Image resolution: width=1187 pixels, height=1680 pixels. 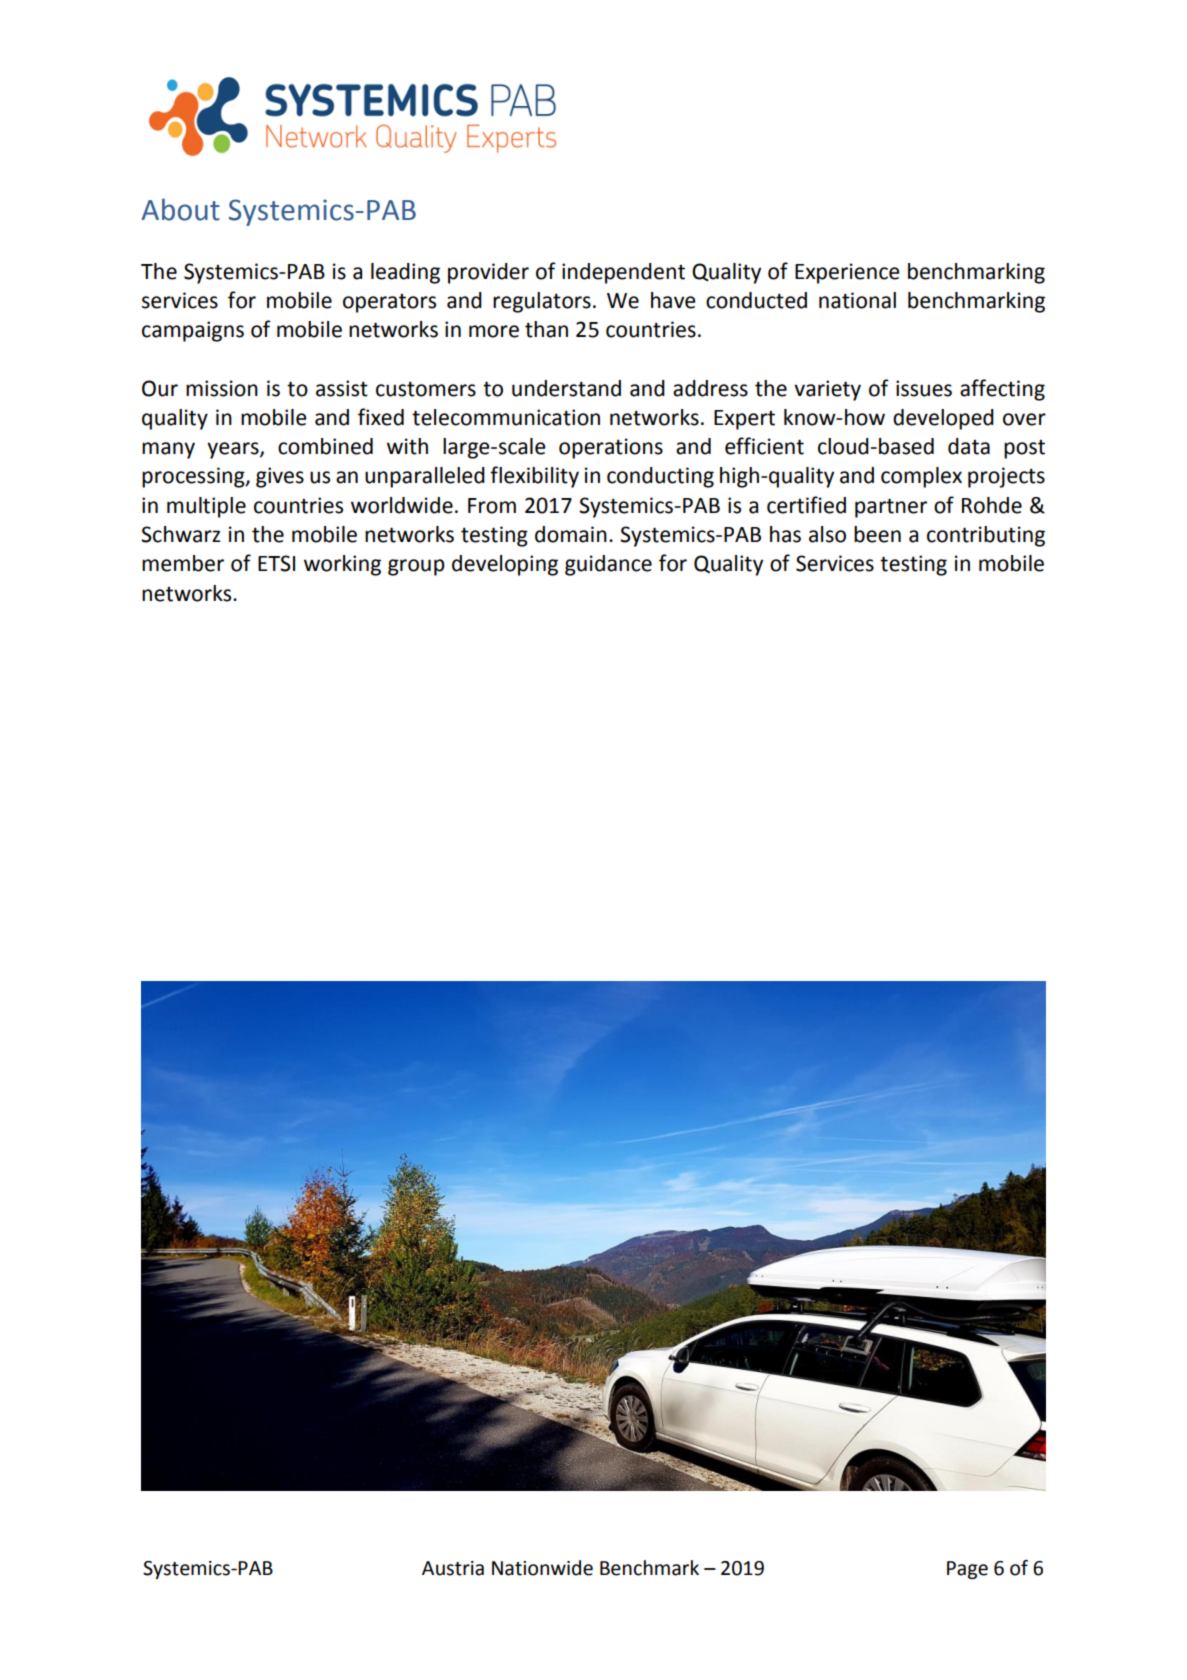 I want to click on Page, so click(x=967, y=1570).
